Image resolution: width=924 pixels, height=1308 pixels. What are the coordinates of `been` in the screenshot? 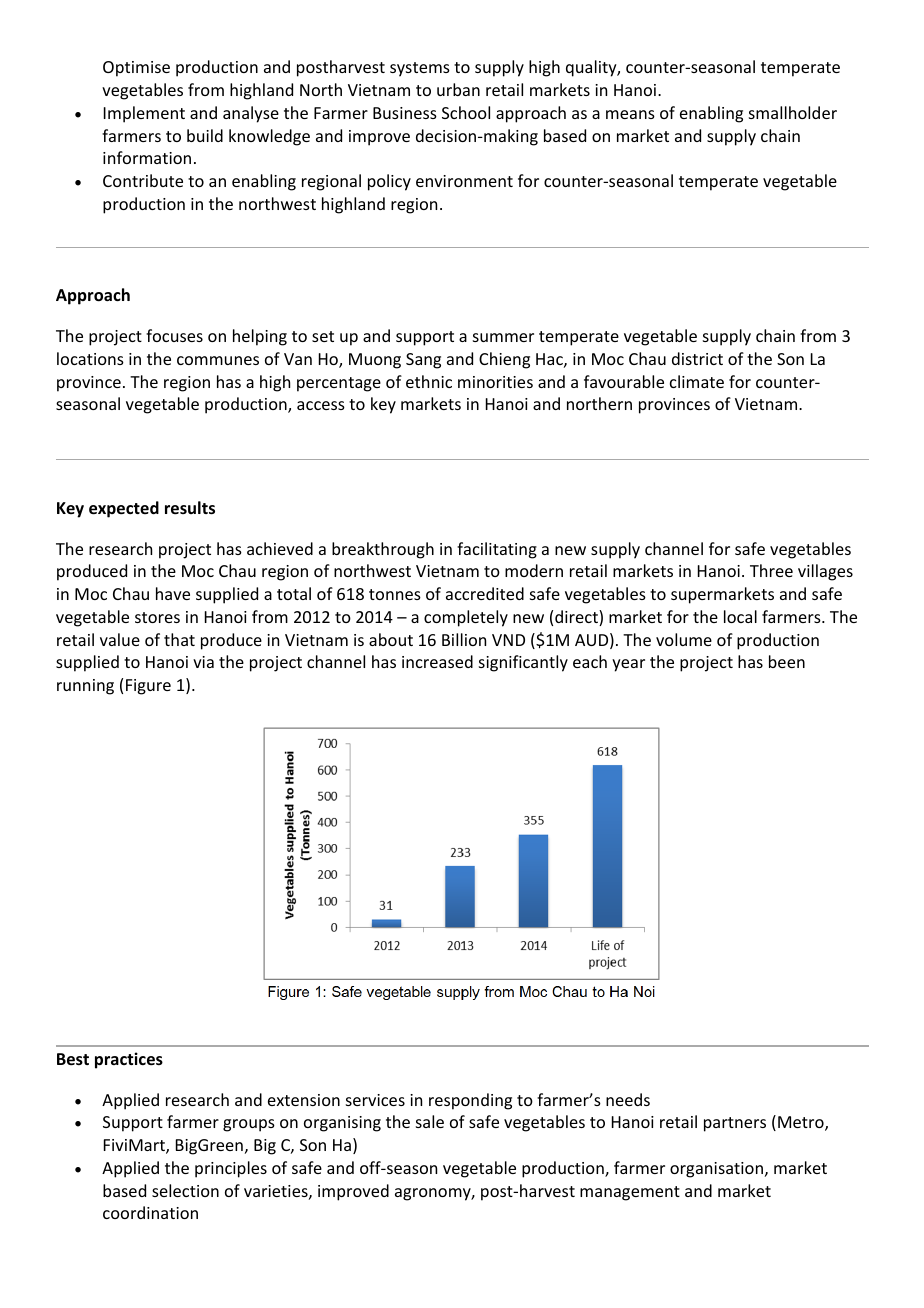 It's located at (787, 661).
